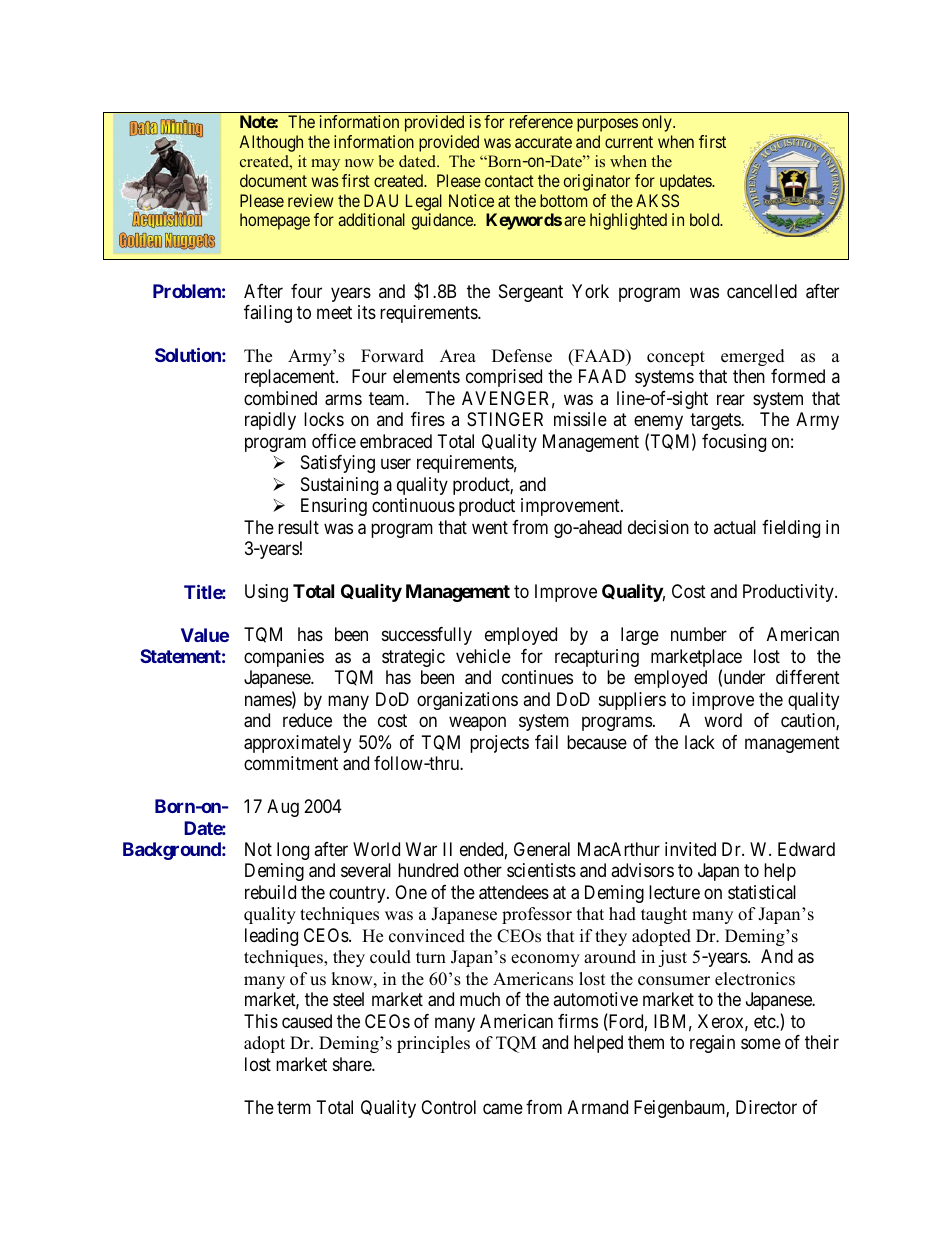  Describe the element at coordinates (749, 376) in the page. I see `then` at that location.
